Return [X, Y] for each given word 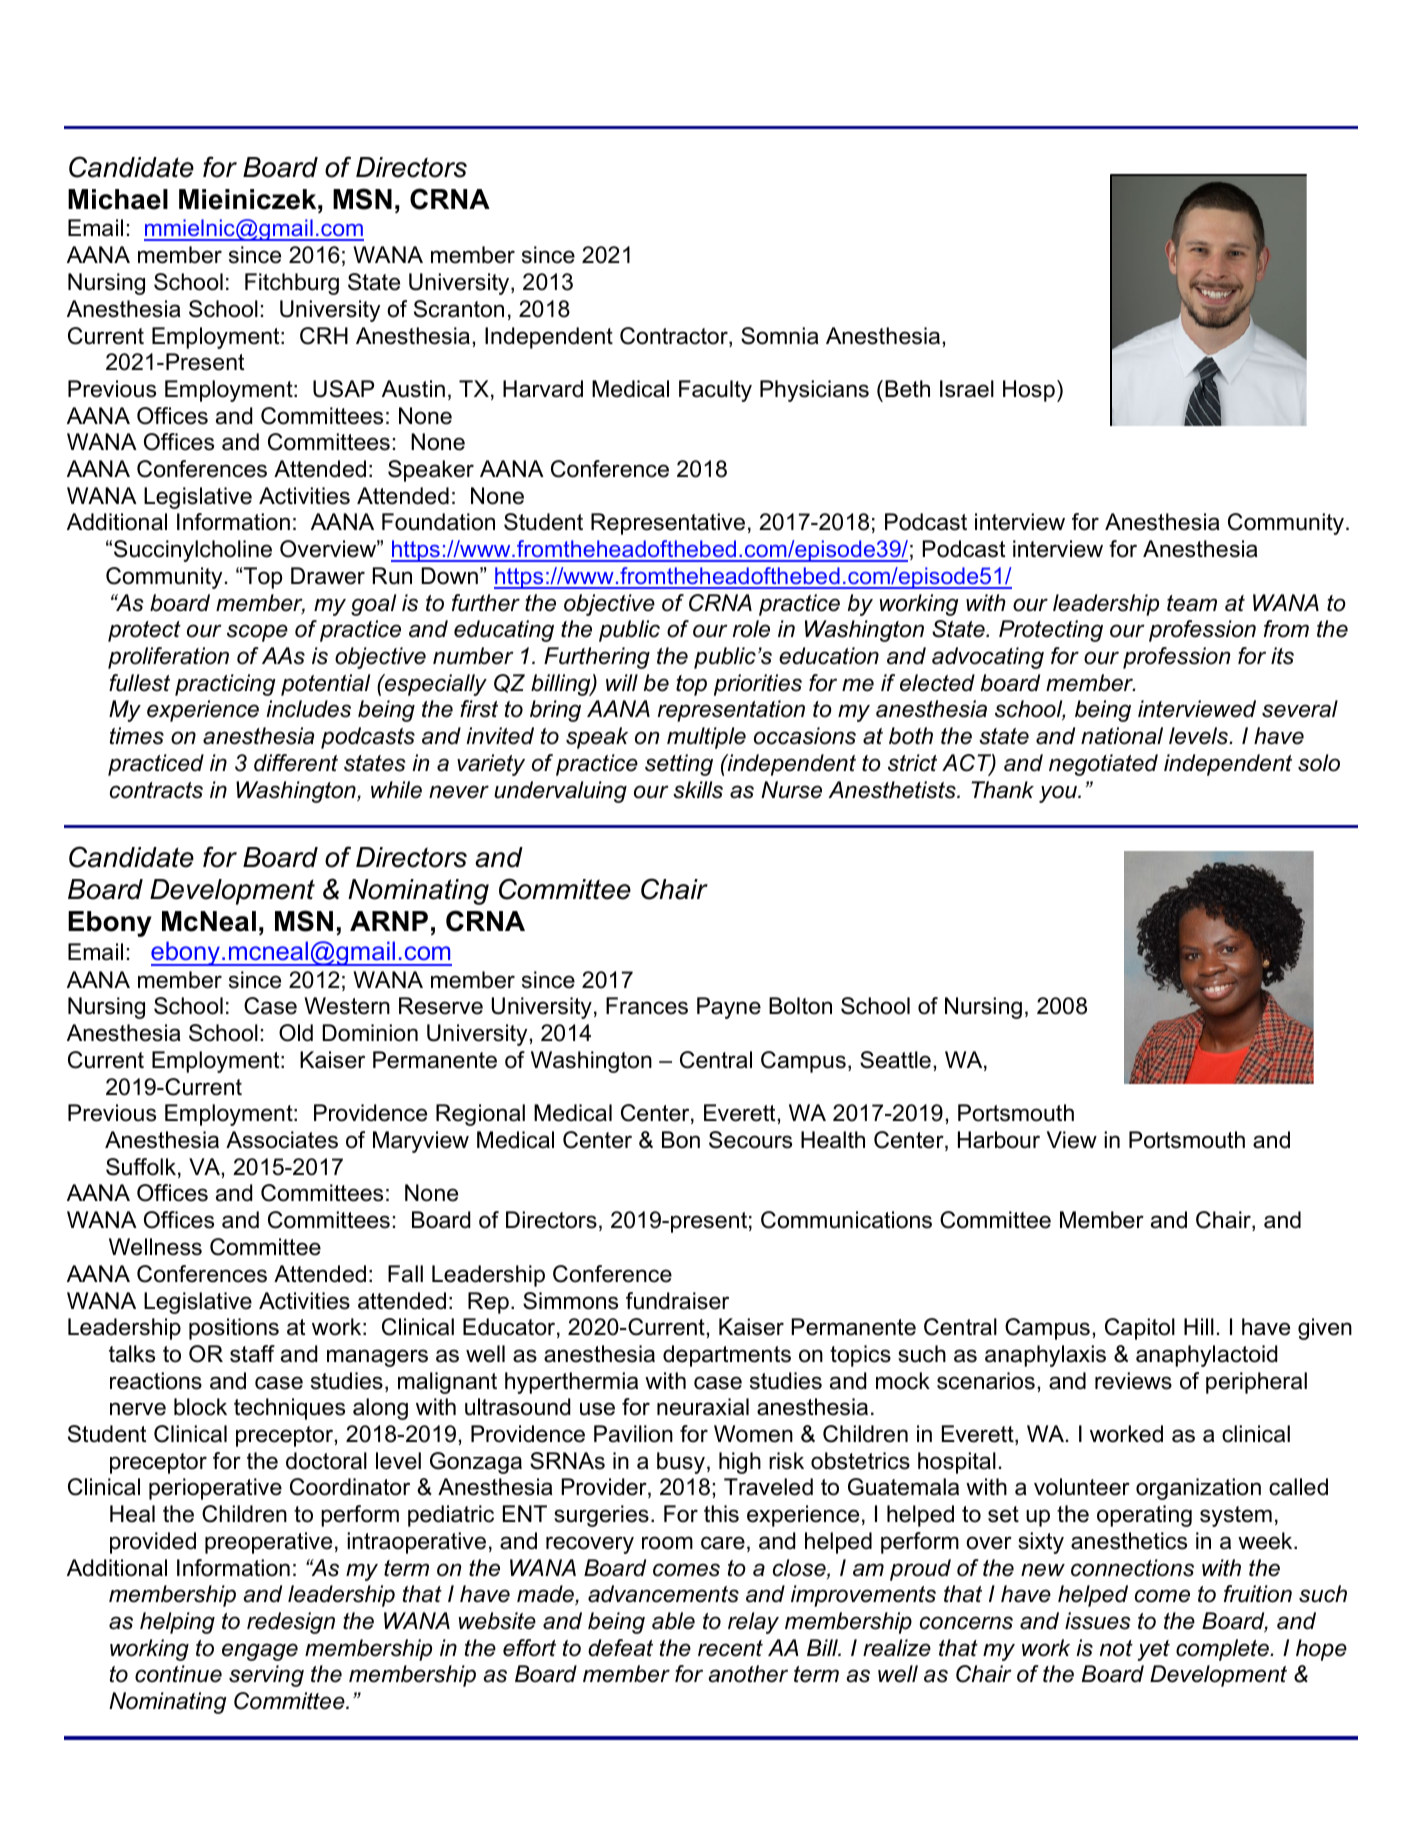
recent [730, 1648]
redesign [291, 1623]
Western [347, 1006]
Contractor [675, 337]
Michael [118, 199]
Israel [967, 389]
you [1059, 794]
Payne [729, 1008]
